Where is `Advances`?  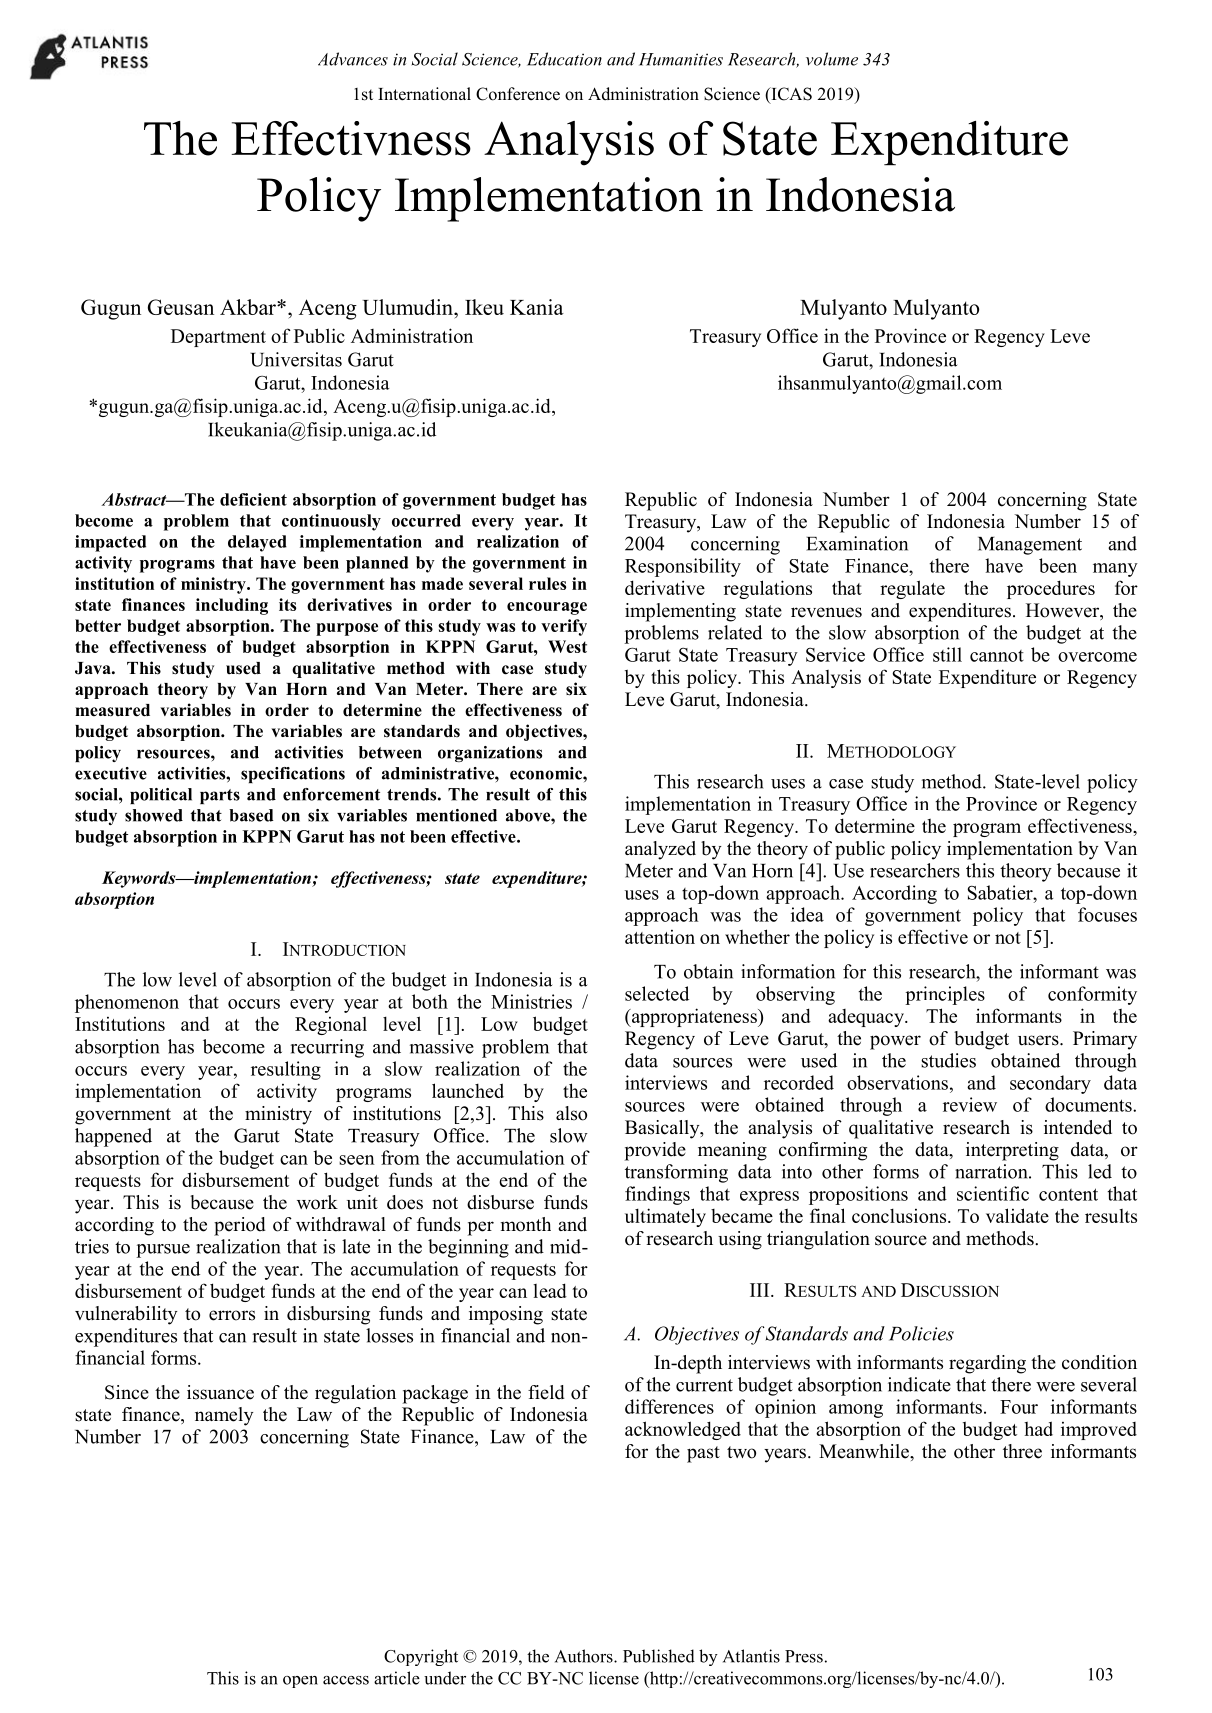 Advances is located at coordinates (353, 59).
